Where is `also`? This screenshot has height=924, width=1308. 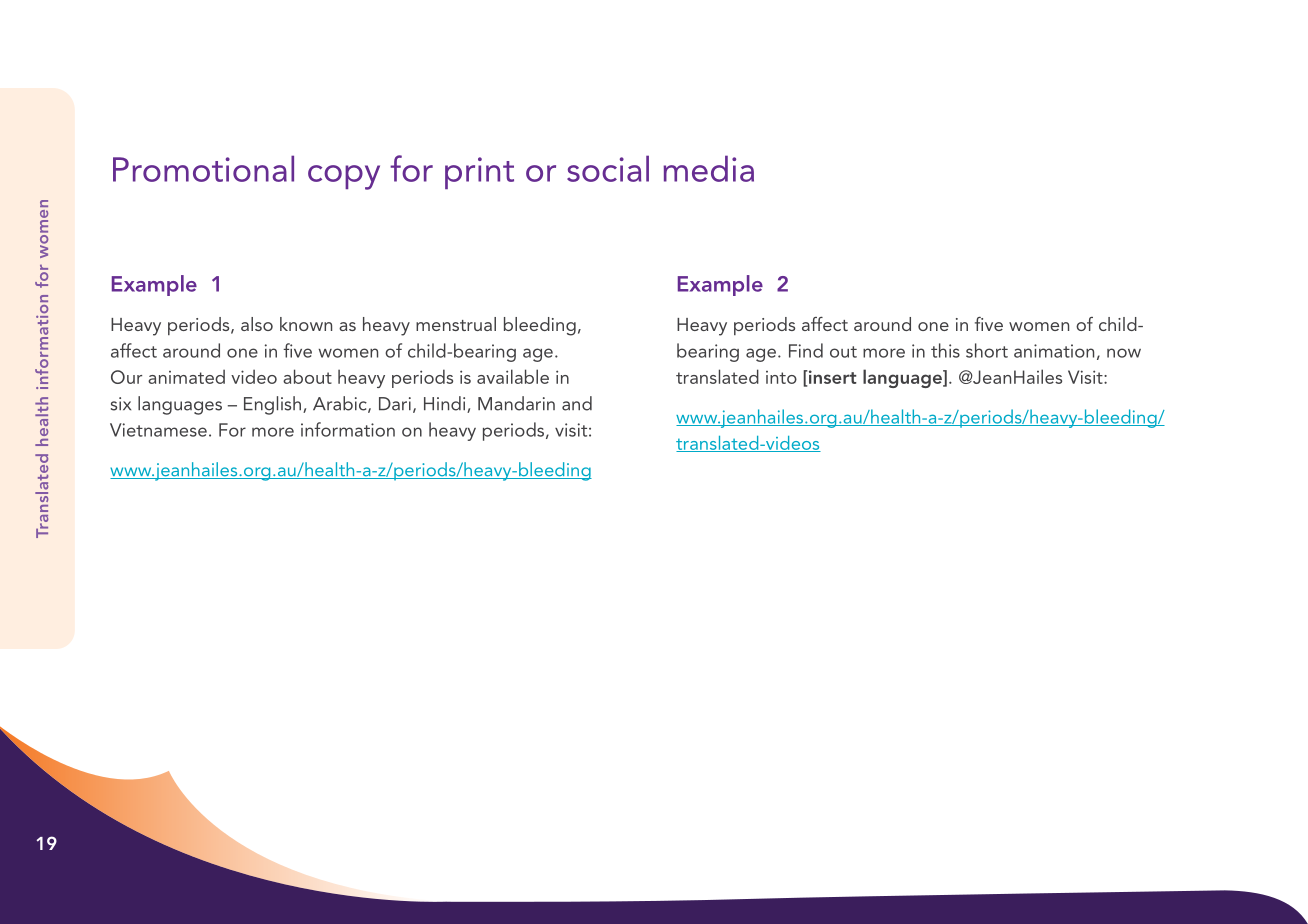 also is located at coordinates (257, 324).
